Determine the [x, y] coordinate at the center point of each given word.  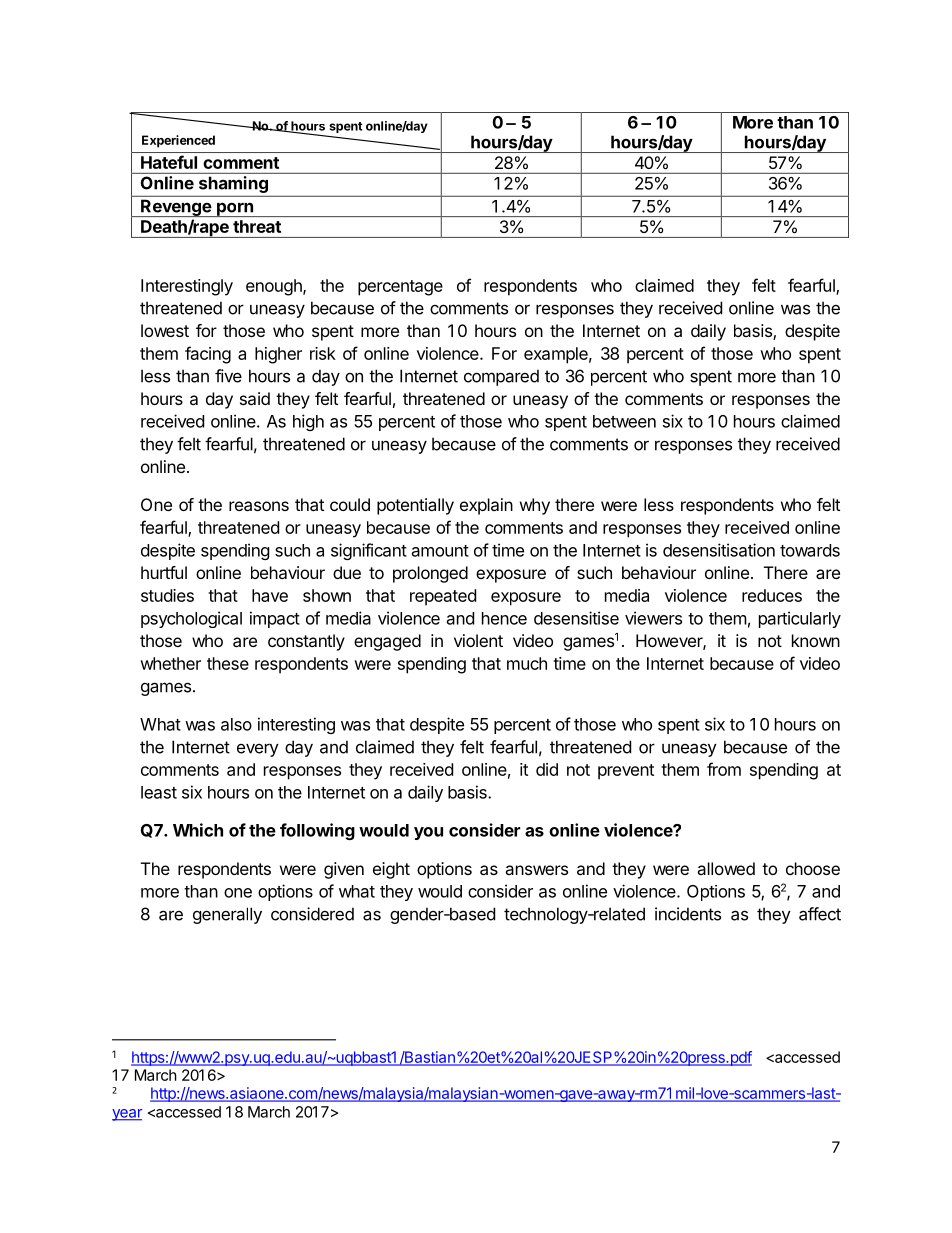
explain [486, 506]
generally [227, 915]
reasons [259, 506]
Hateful [169, 162]
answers [536, 870]
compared [501, 377]
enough [275, 287]
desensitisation [719, 550]
